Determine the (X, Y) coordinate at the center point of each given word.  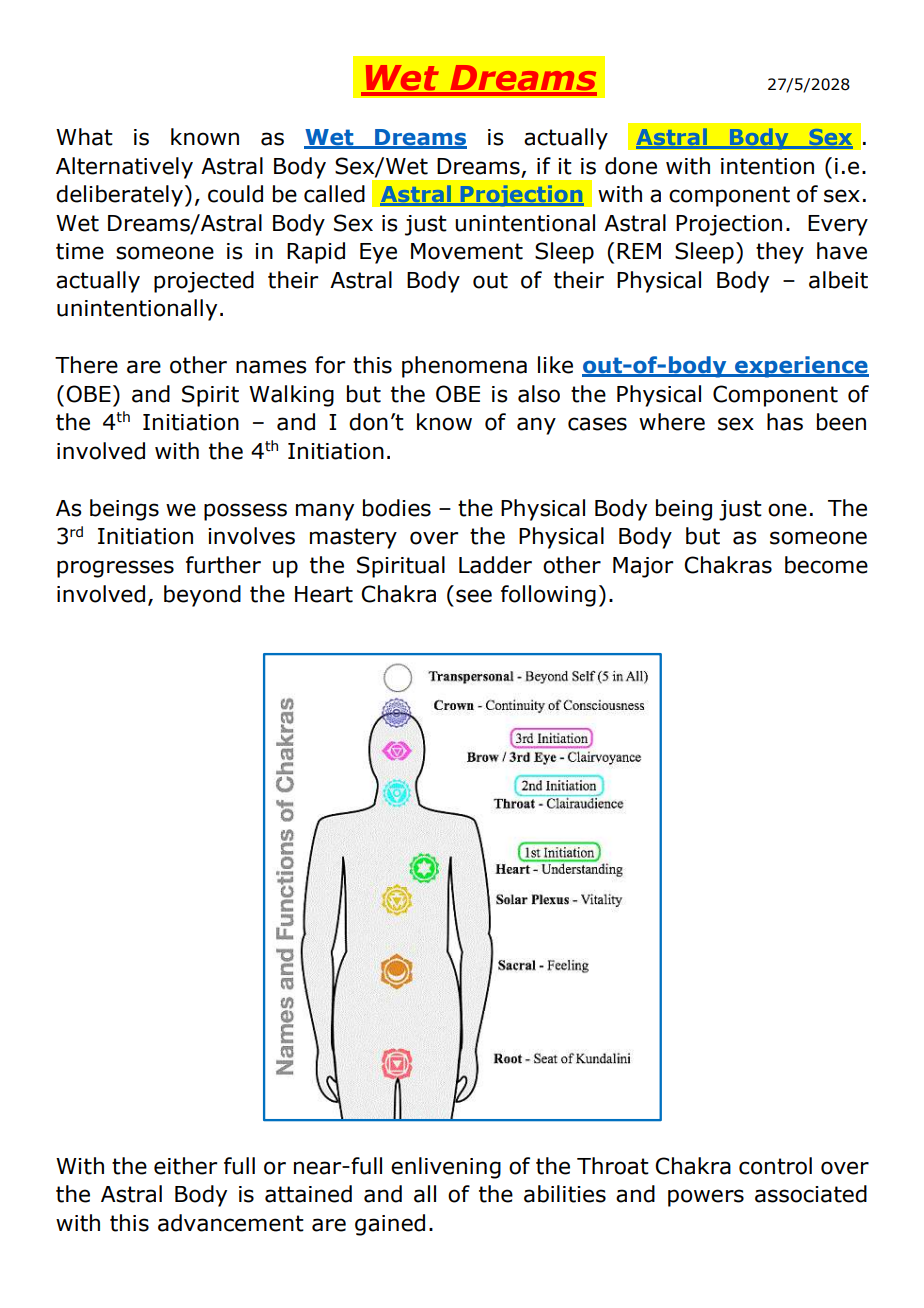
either (185, 1166)
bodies (397, 508)
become (826, 565)
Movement (467, 251)
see (474, 596)
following (548, 596)
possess (245, 512)
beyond (202, 596)
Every (838, 225)
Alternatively (124, 168)
